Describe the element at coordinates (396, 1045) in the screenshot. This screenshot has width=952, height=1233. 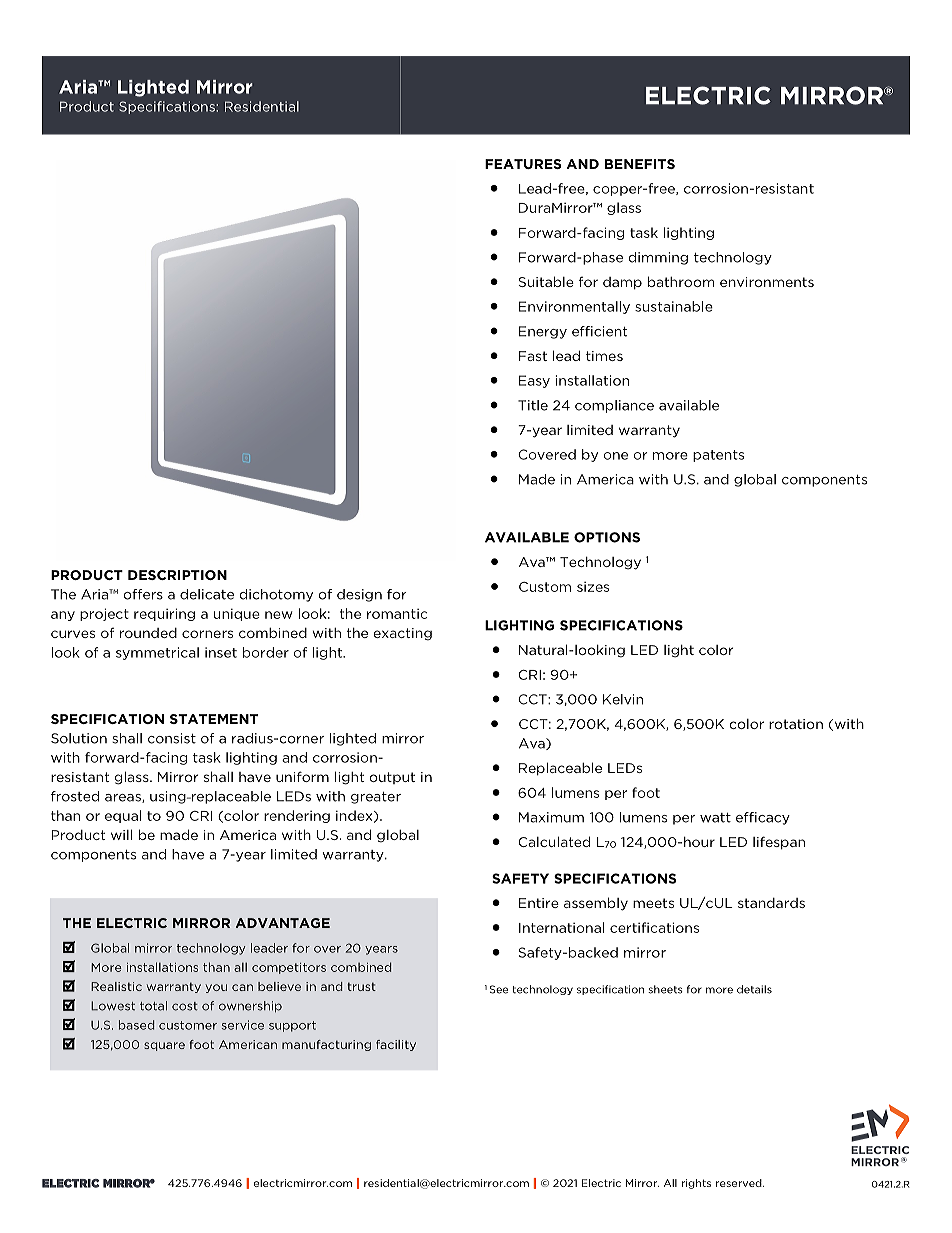
I see `facility` at that location.
